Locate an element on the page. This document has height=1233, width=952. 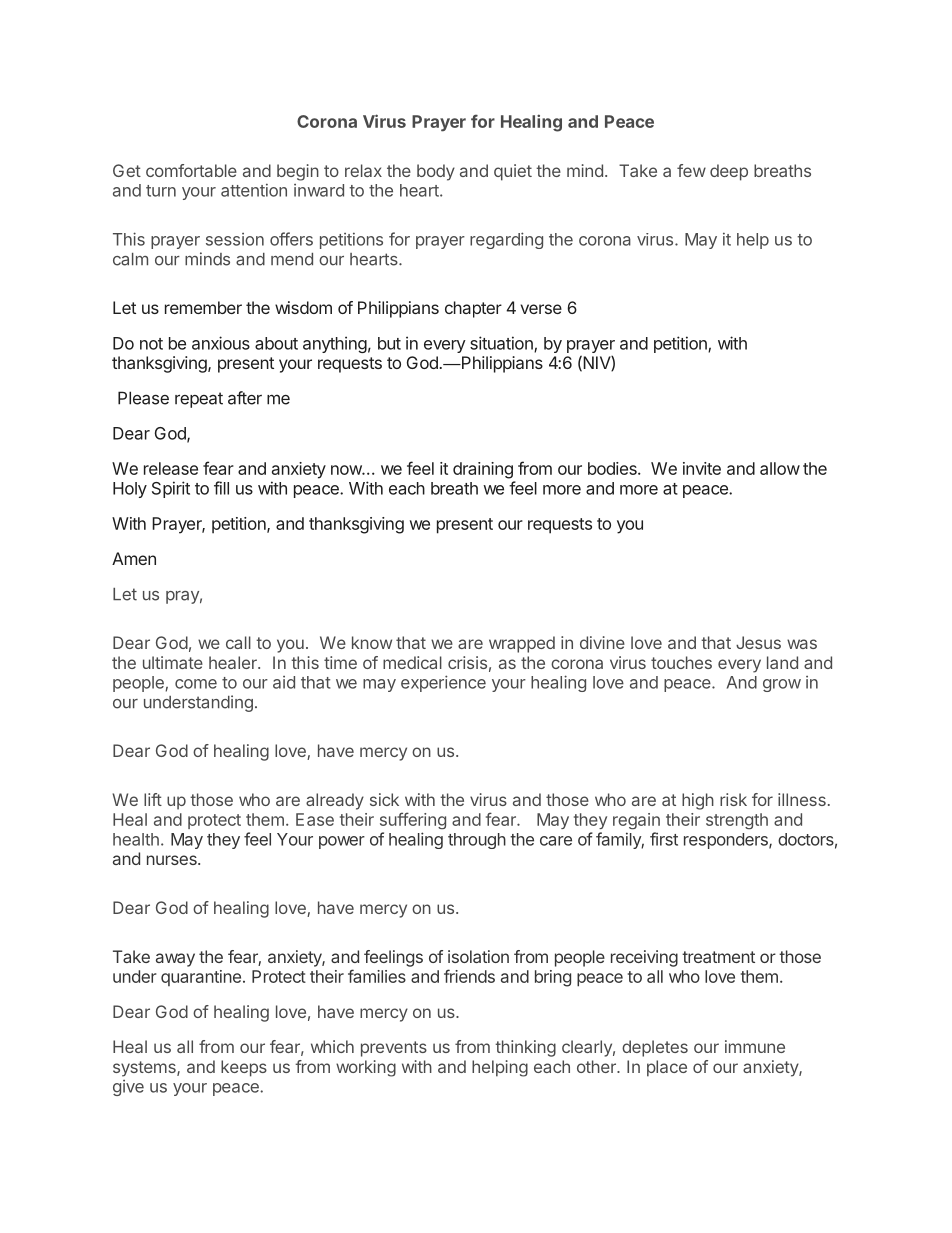
invite is located at coordinates (702, 468).
